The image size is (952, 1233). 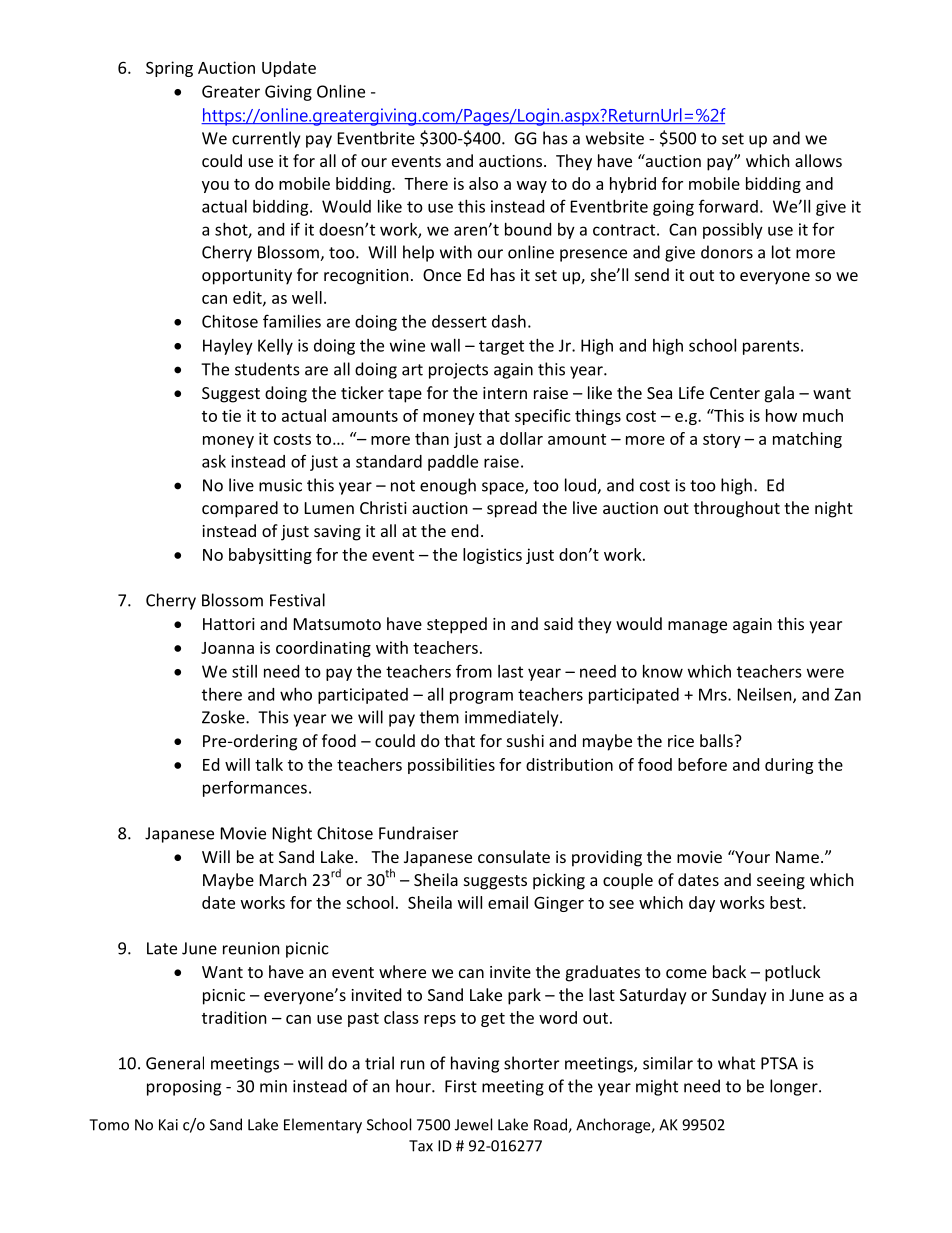 I want to click on still, so click(x=244, y=671).
